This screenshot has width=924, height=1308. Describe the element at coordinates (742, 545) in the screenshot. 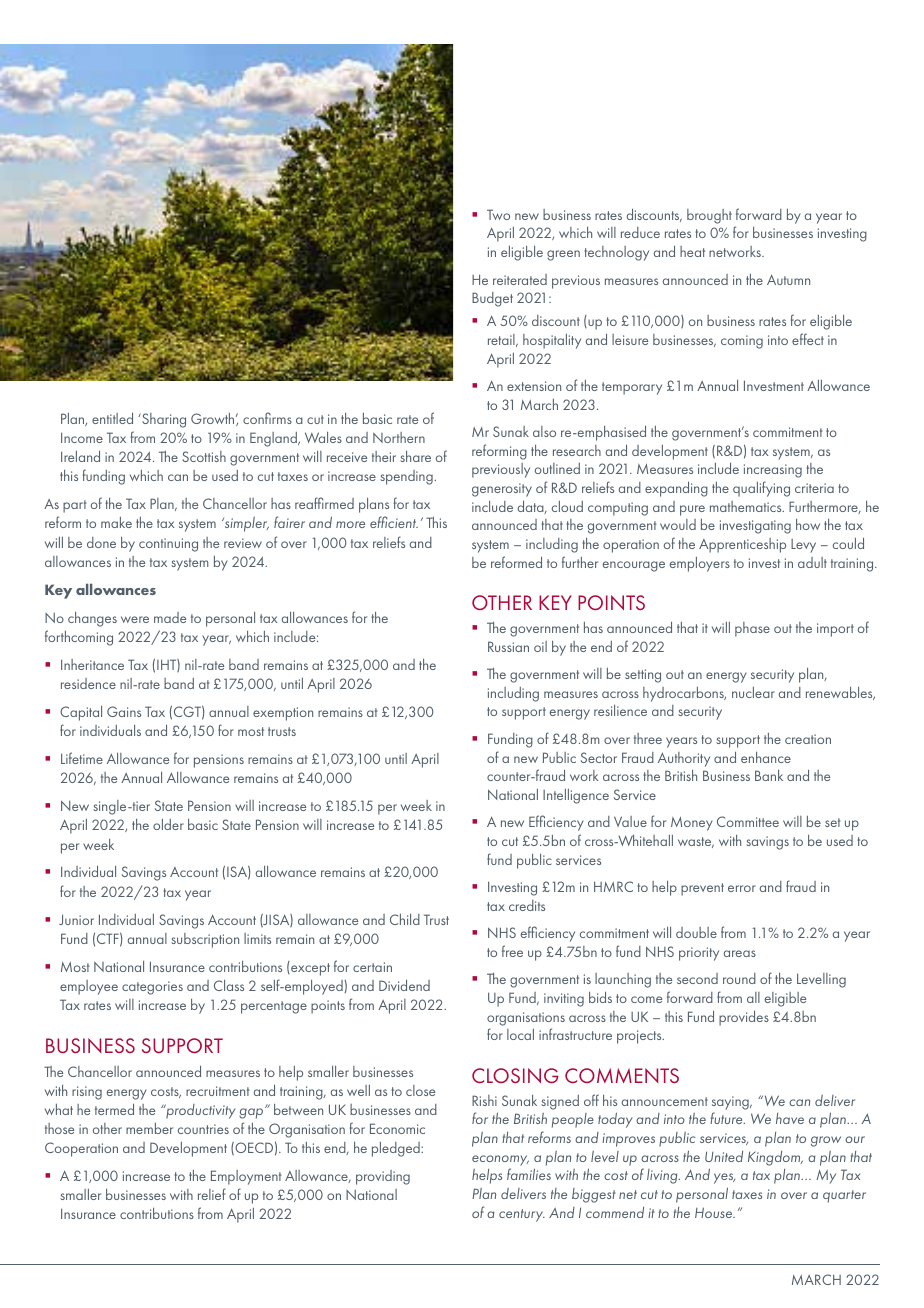

I see `Apprenticeship` at that location.
